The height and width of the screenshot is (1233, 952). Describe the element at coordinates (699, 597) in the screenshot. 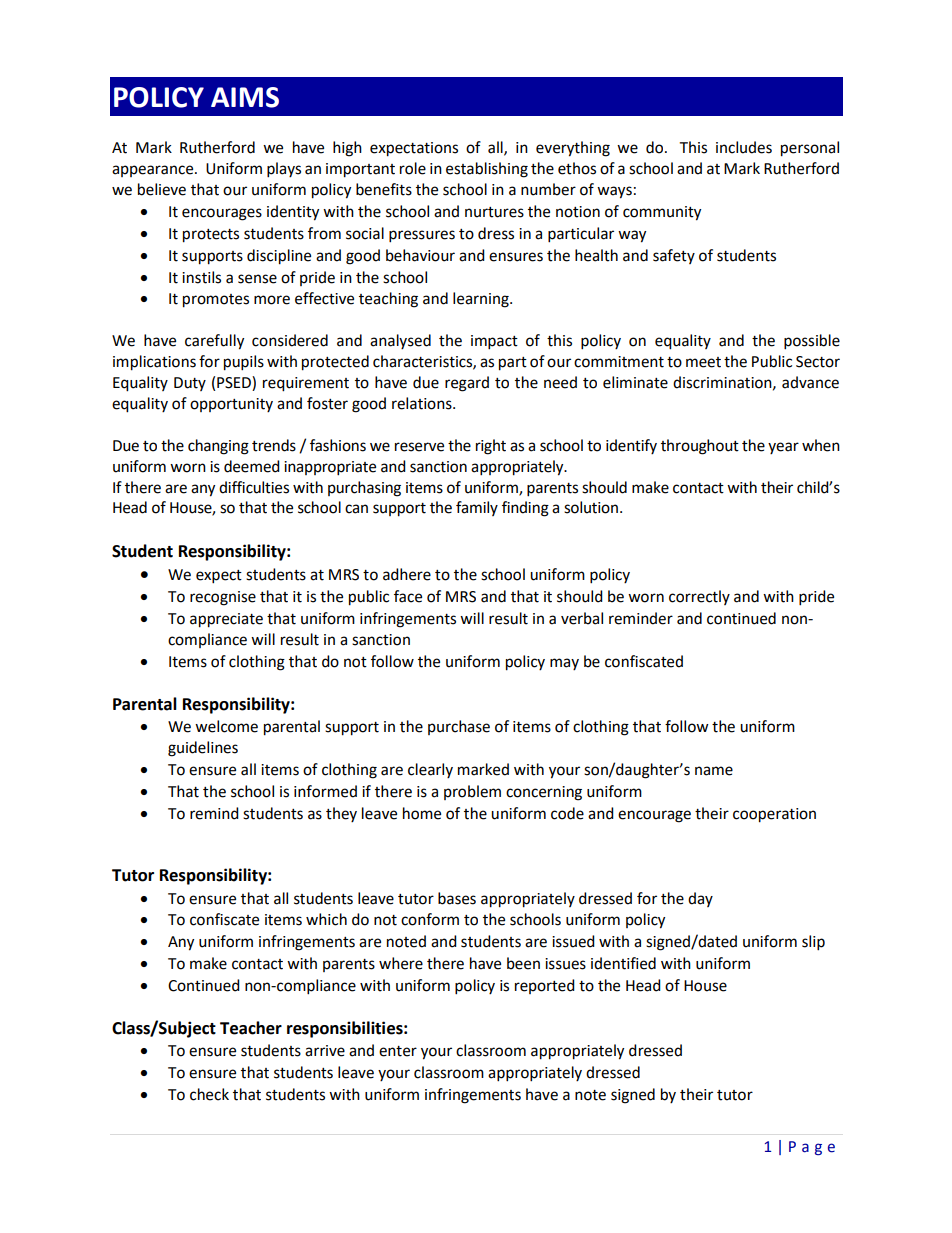

I see `correctly` at that location.
